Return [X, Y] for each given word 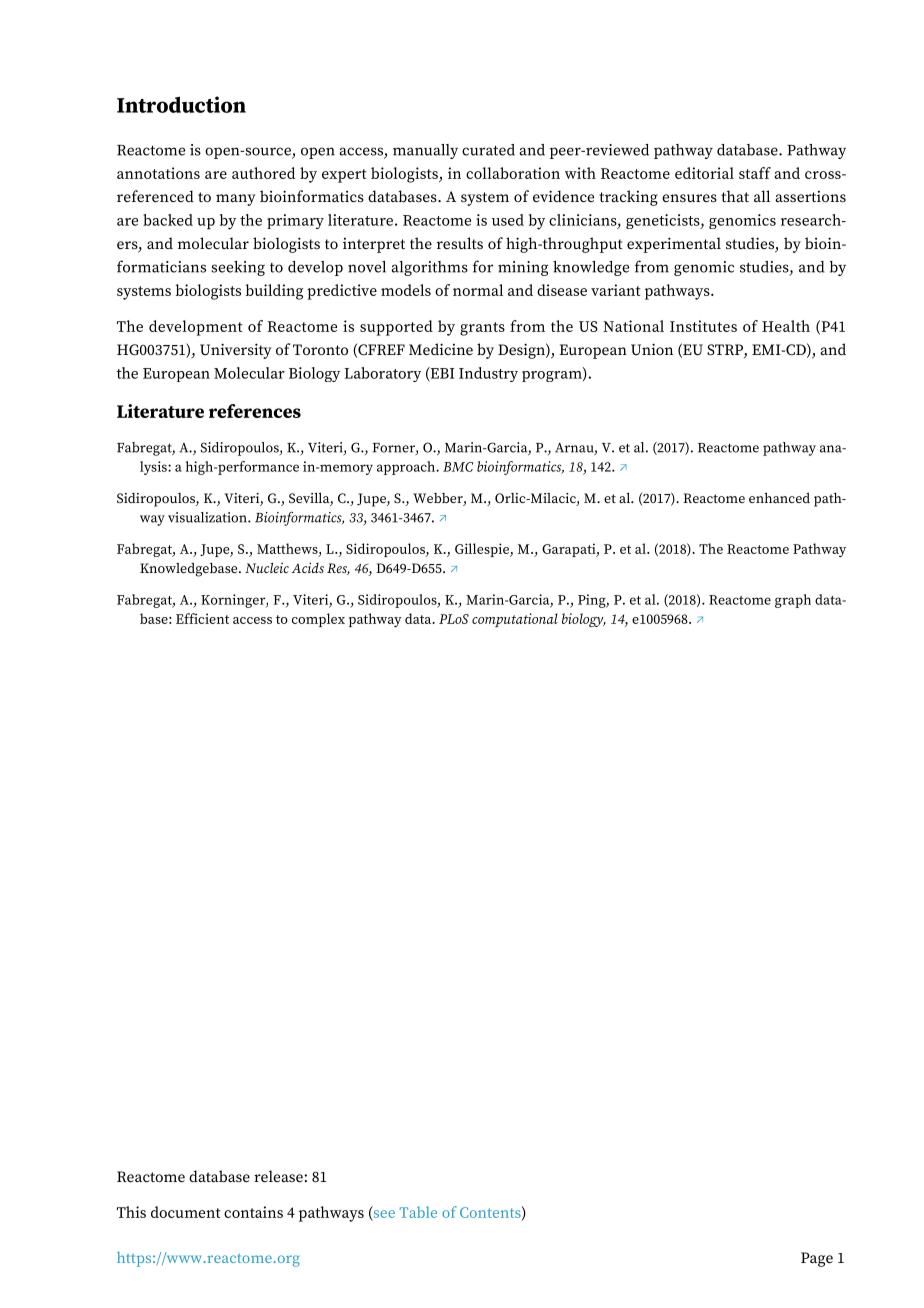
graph [793, 601]
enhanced [779, 497]
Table [418, 1212]
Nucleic [267, 567]
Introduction [181, 104]
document [186, 1212]
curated [488, 150]
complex [318, 620]
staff [755, 173]
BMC [458, 467]
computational [515, 620]
